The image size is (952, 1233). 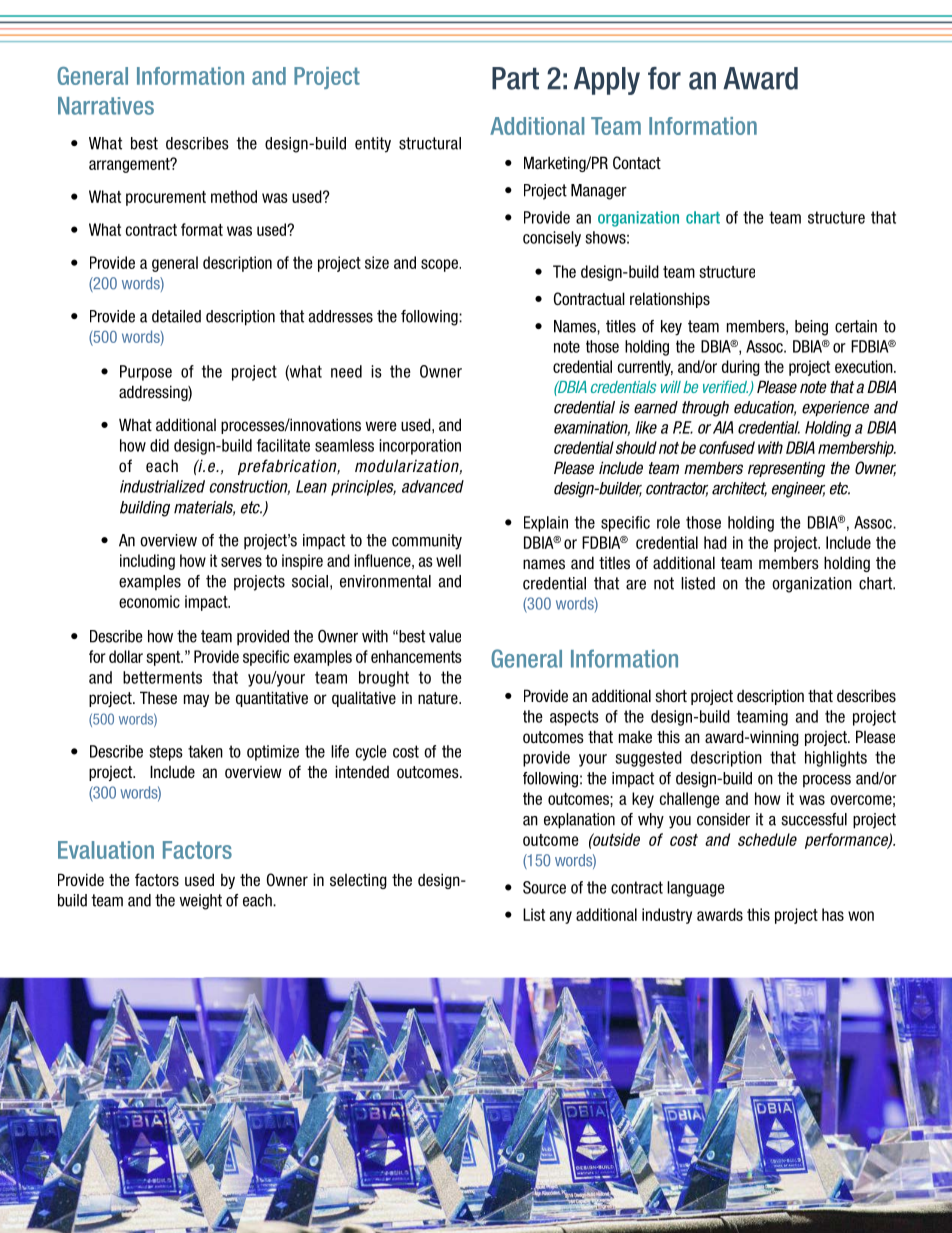 I want to click on Apply, so click(x=607, y=81).
